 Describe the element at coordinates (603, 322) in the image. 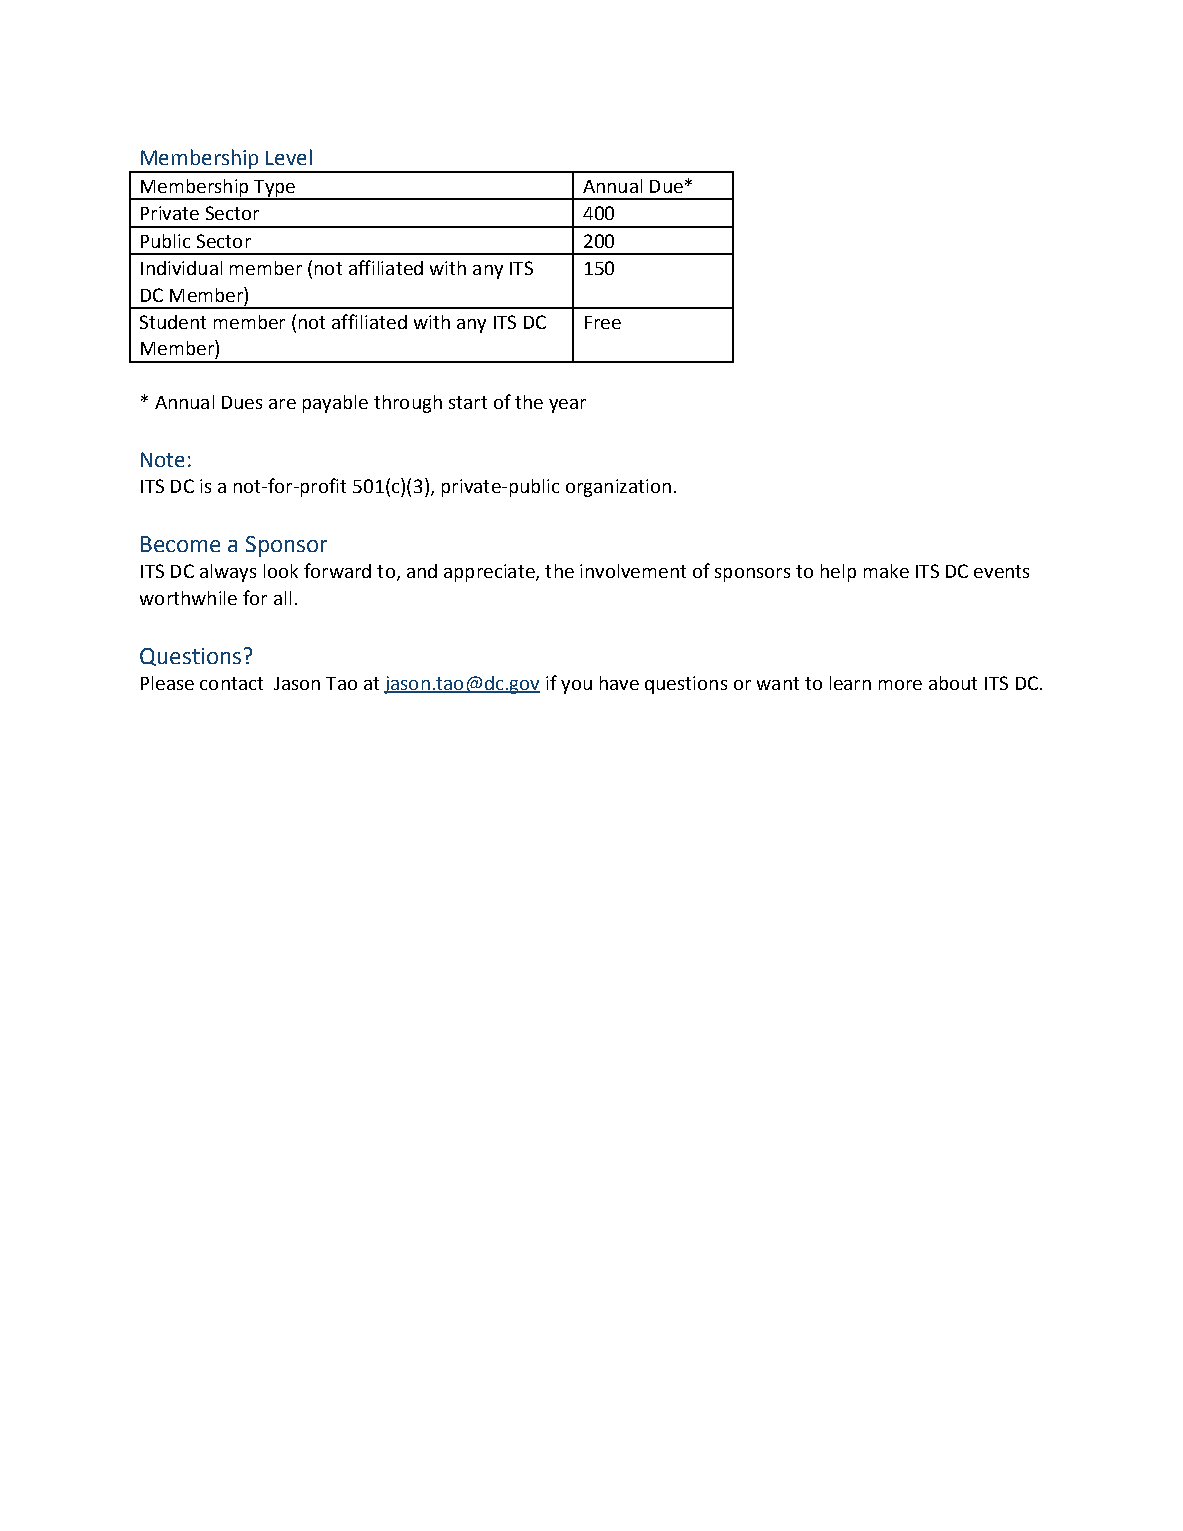

I see `Free` at that location.
